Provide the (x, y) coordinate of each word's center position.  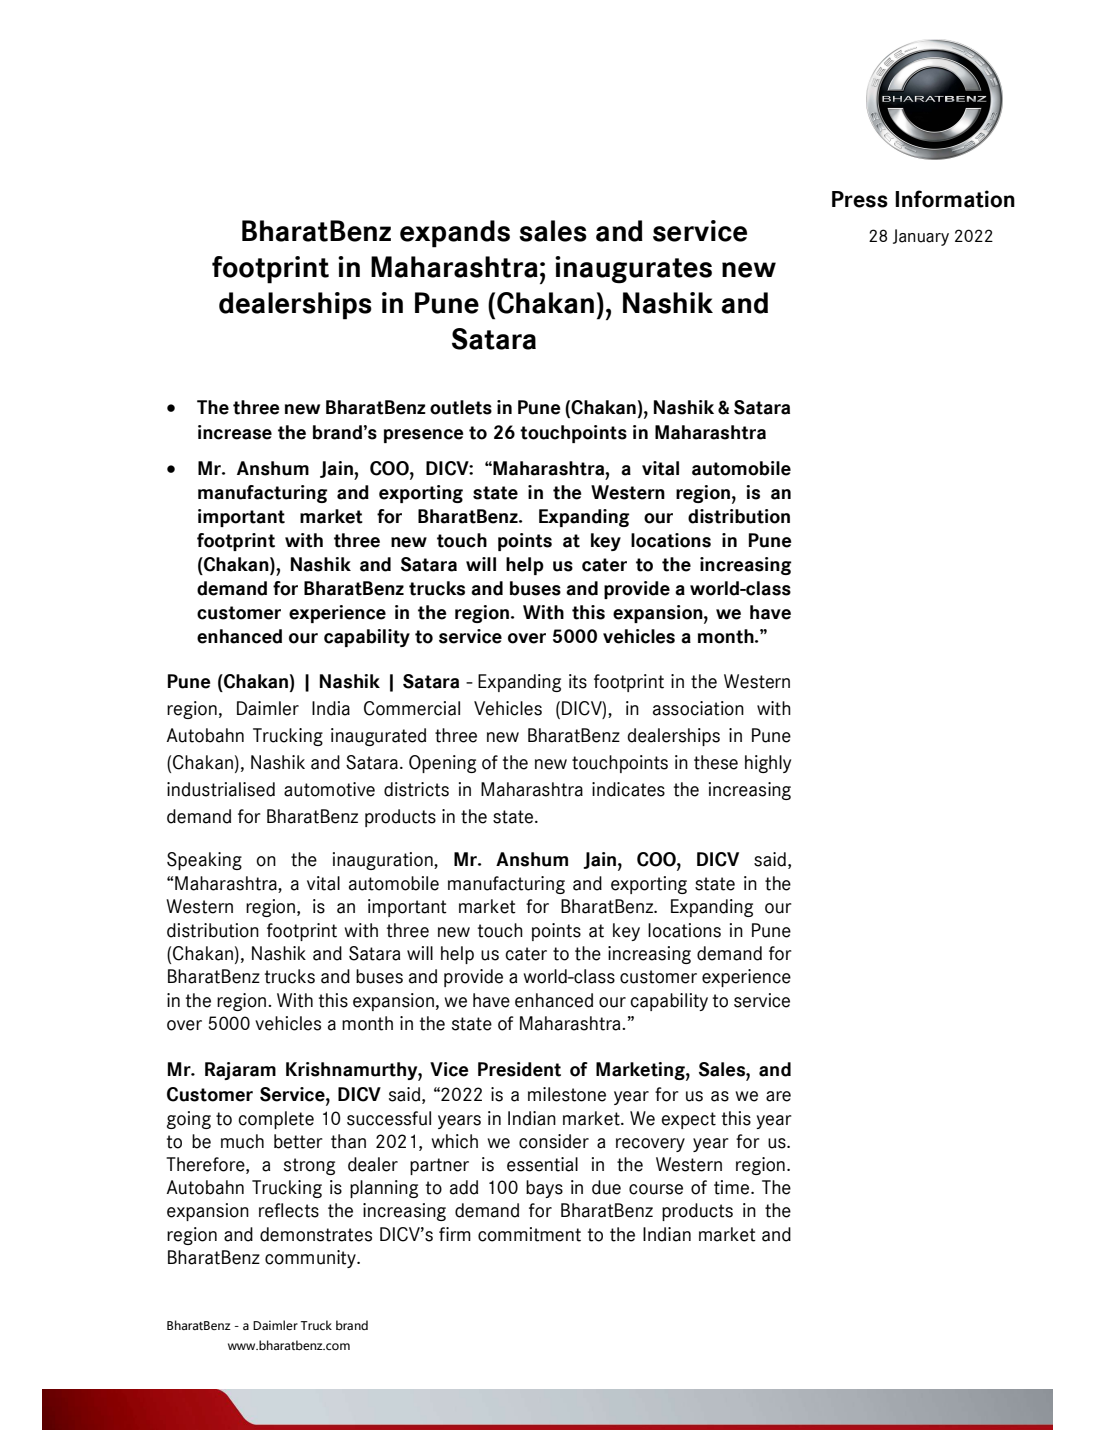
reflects (289, 1210)
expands (455, 234)
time (733, 1187)
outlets (461, 407)
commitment (529, 1234)
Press (860, 199)
